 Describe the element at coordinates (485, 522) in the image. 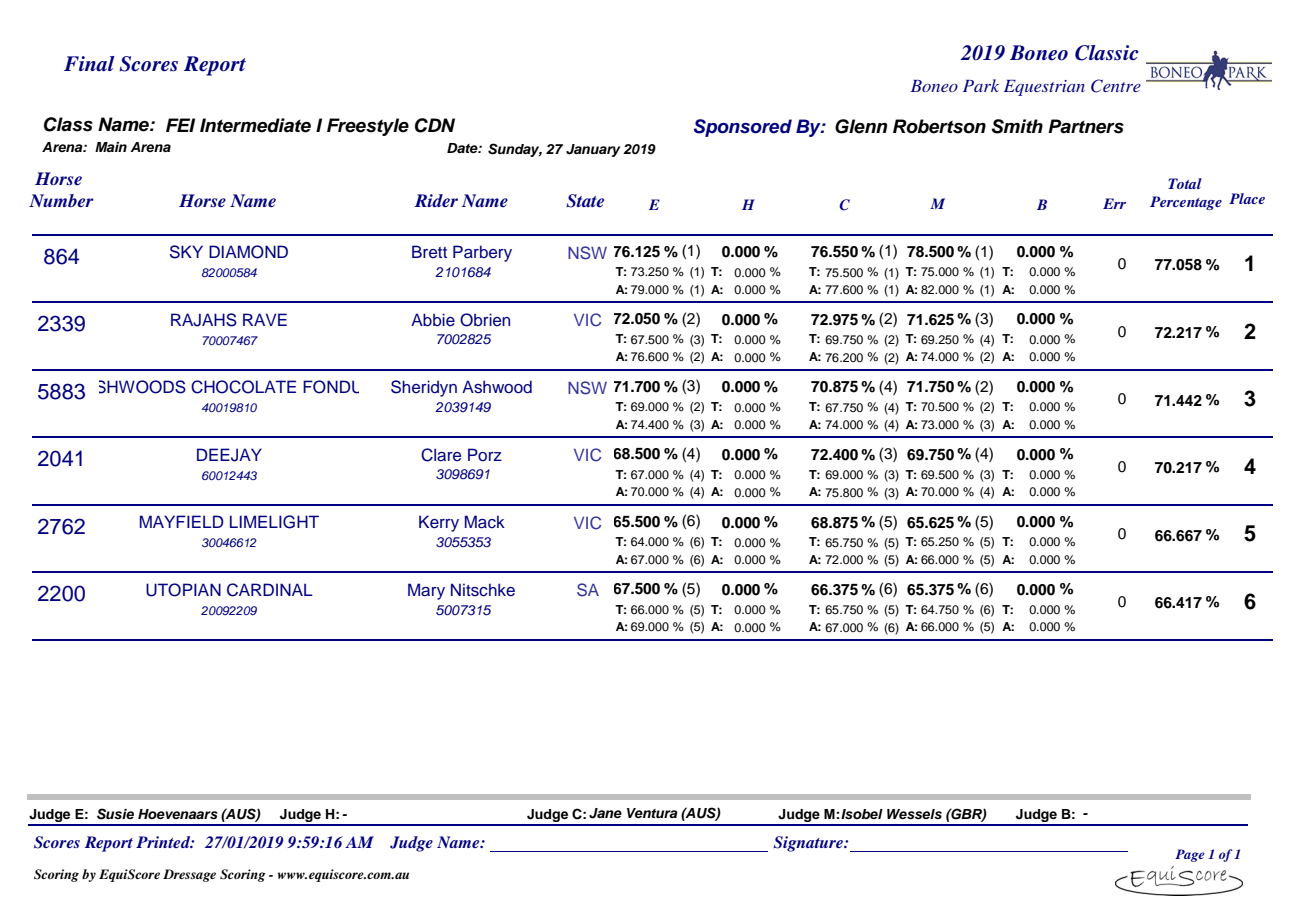

I see `Mack` at that location.
